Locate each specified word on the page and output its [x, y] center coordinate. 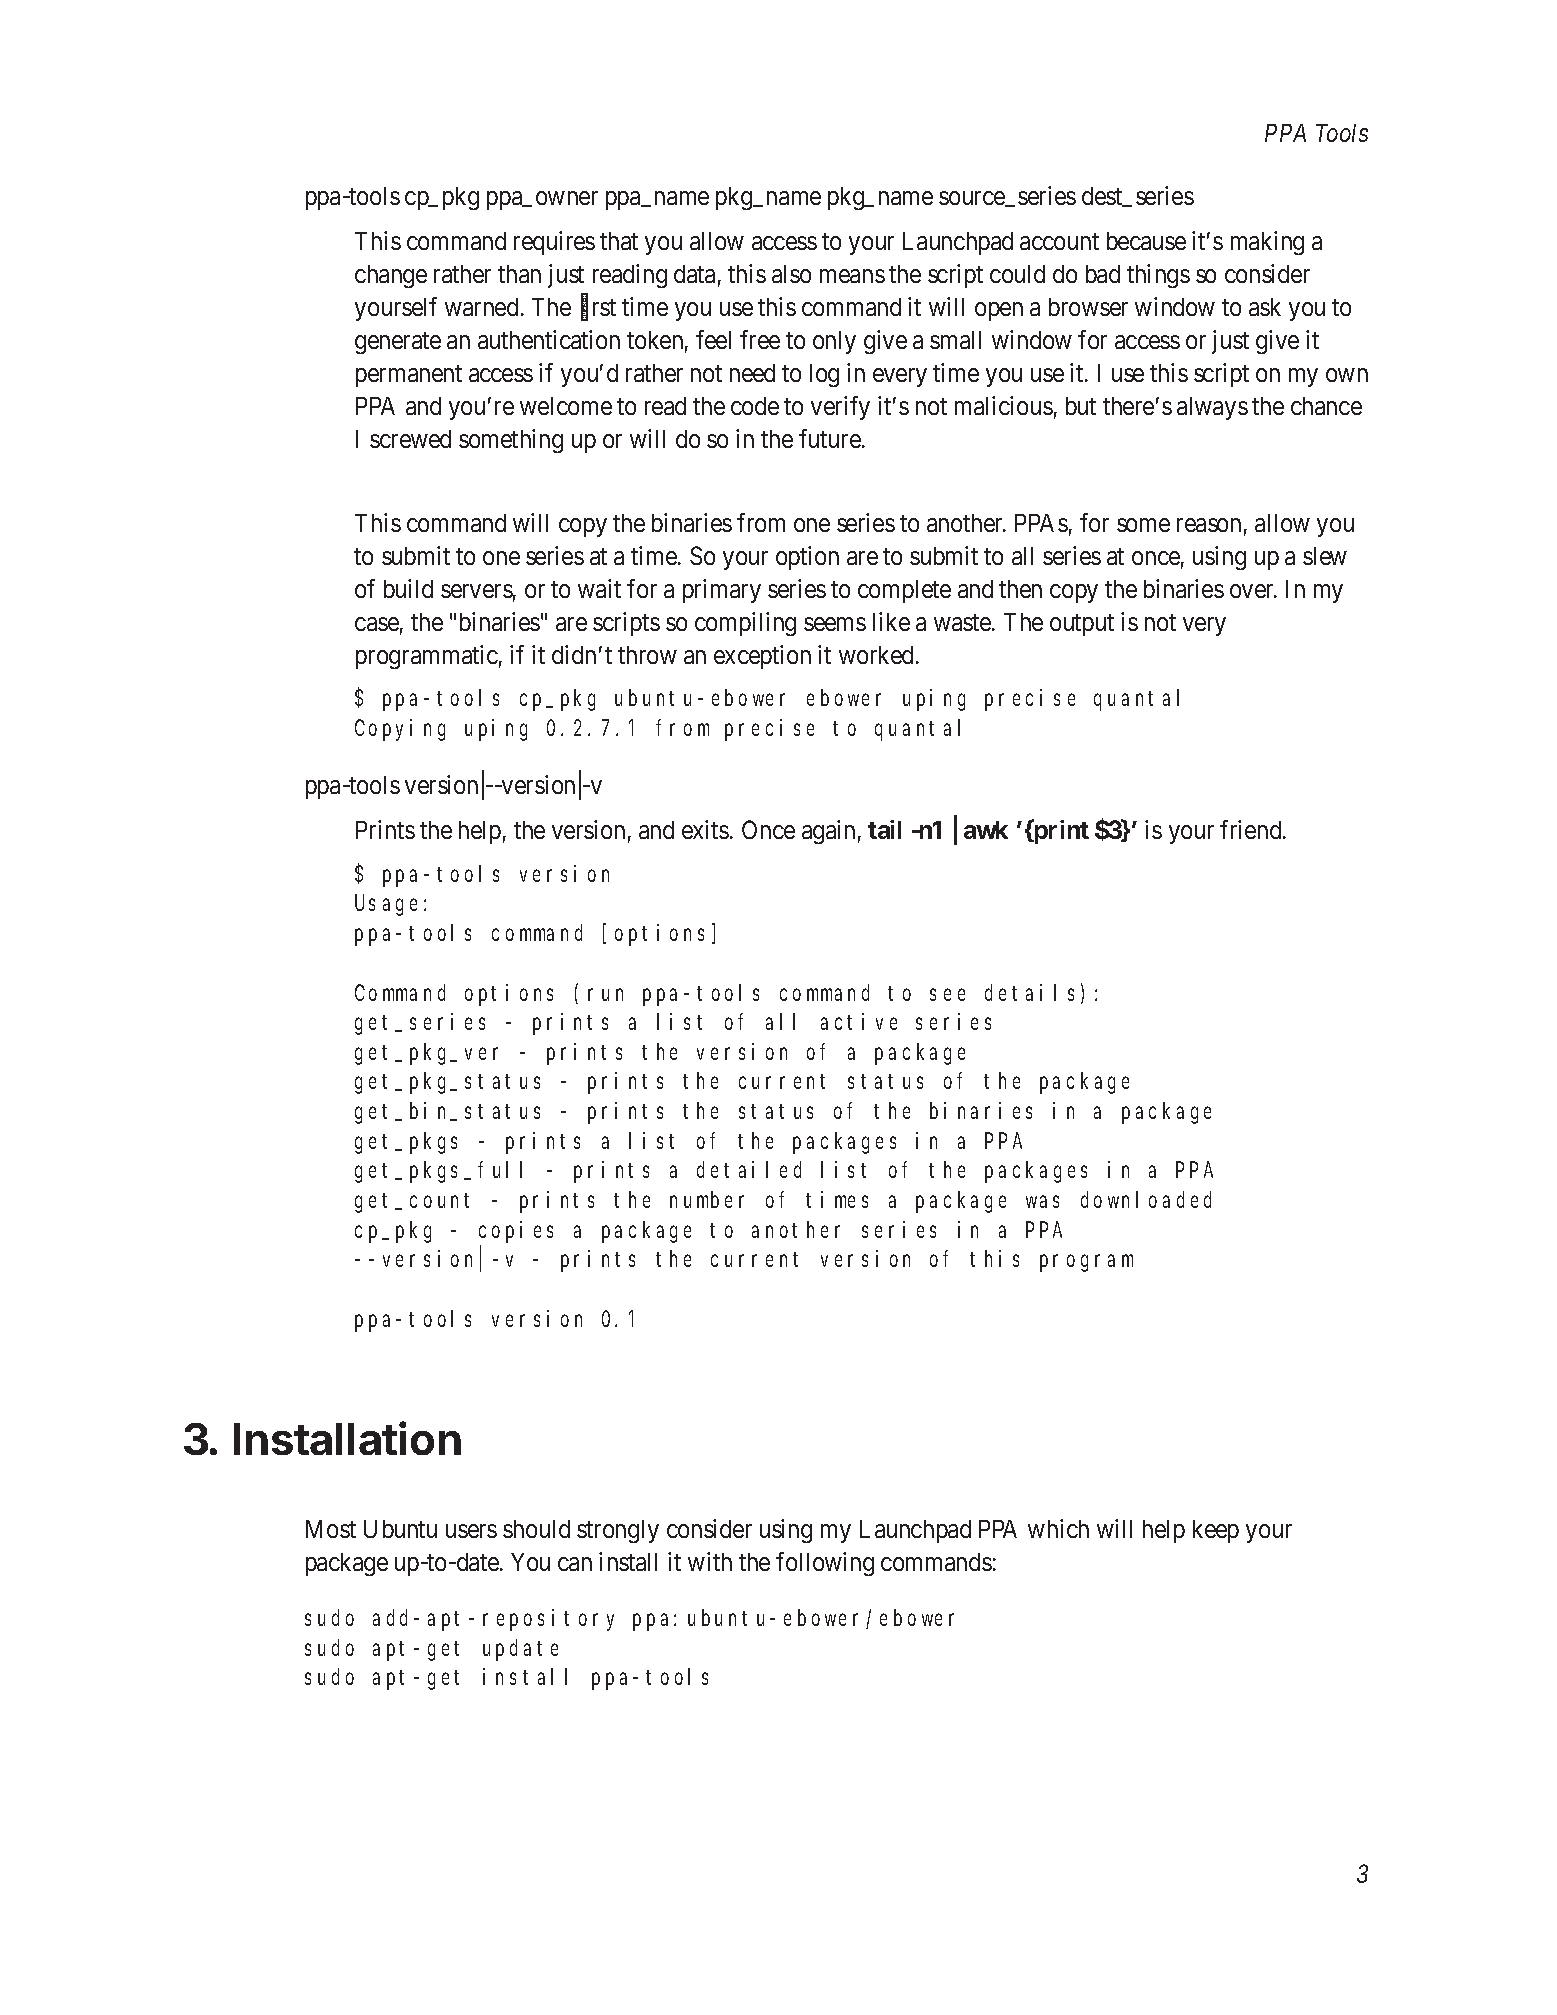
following [825, 1564]
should [536, 1529]
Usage [386, 906]
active [859, 1021]
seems [835, 624]
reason [1209, 525]
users [471, 1531]
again [828, 832]
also [791, 274]
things [1158, 276]
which [1058, 1528]
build [408, 588]
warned [481, 307]
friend [1252, 829]
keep [1216, 1531]
